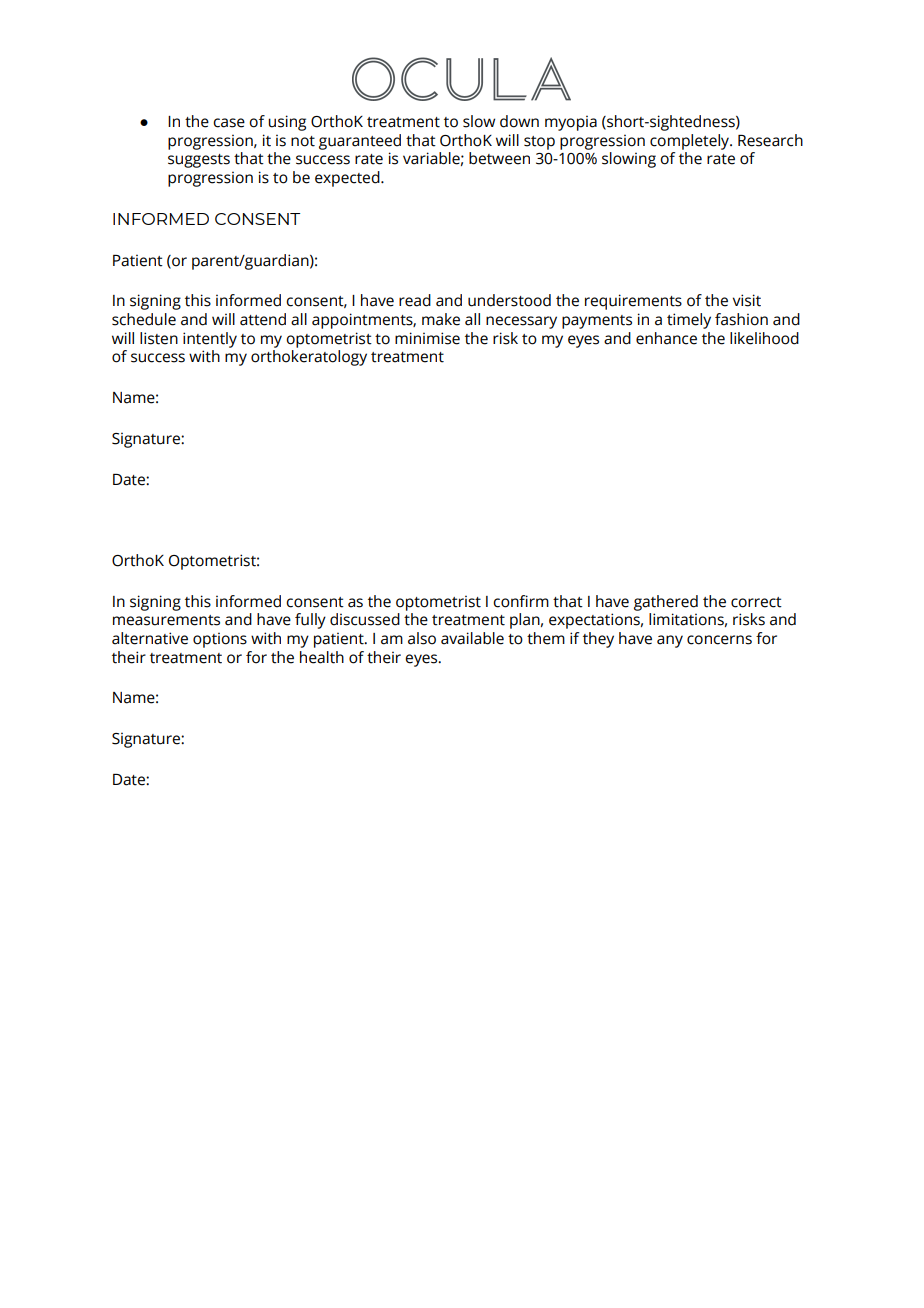 This screenshot has height=1308, width=924. I want to click on options, so click(220, 640).
